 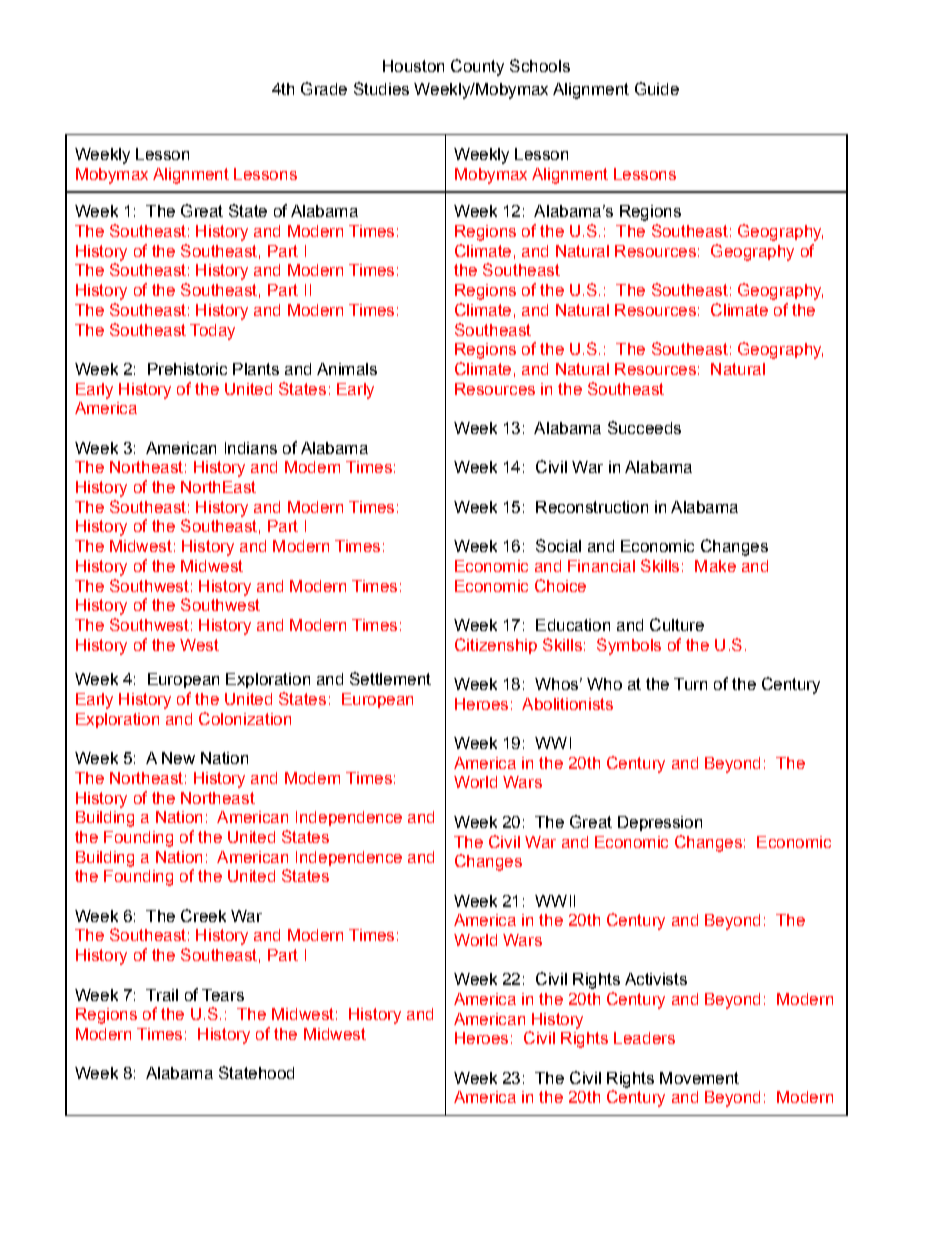 I want to click on Animals, so click(x=347, y=369).
